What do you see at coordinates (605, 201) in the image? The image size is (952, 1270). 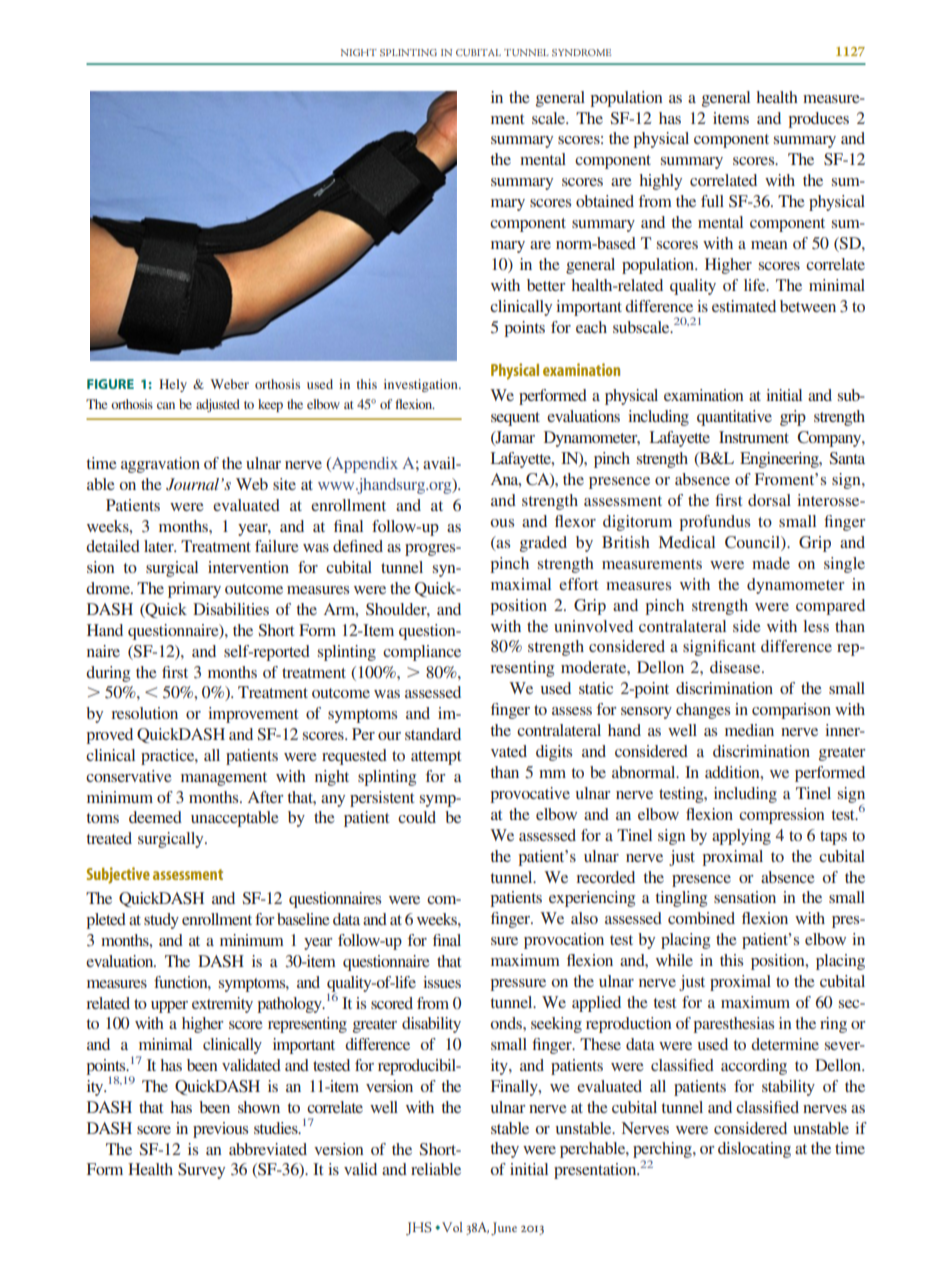 I see `obtained` at bounding box center [605, 201].
